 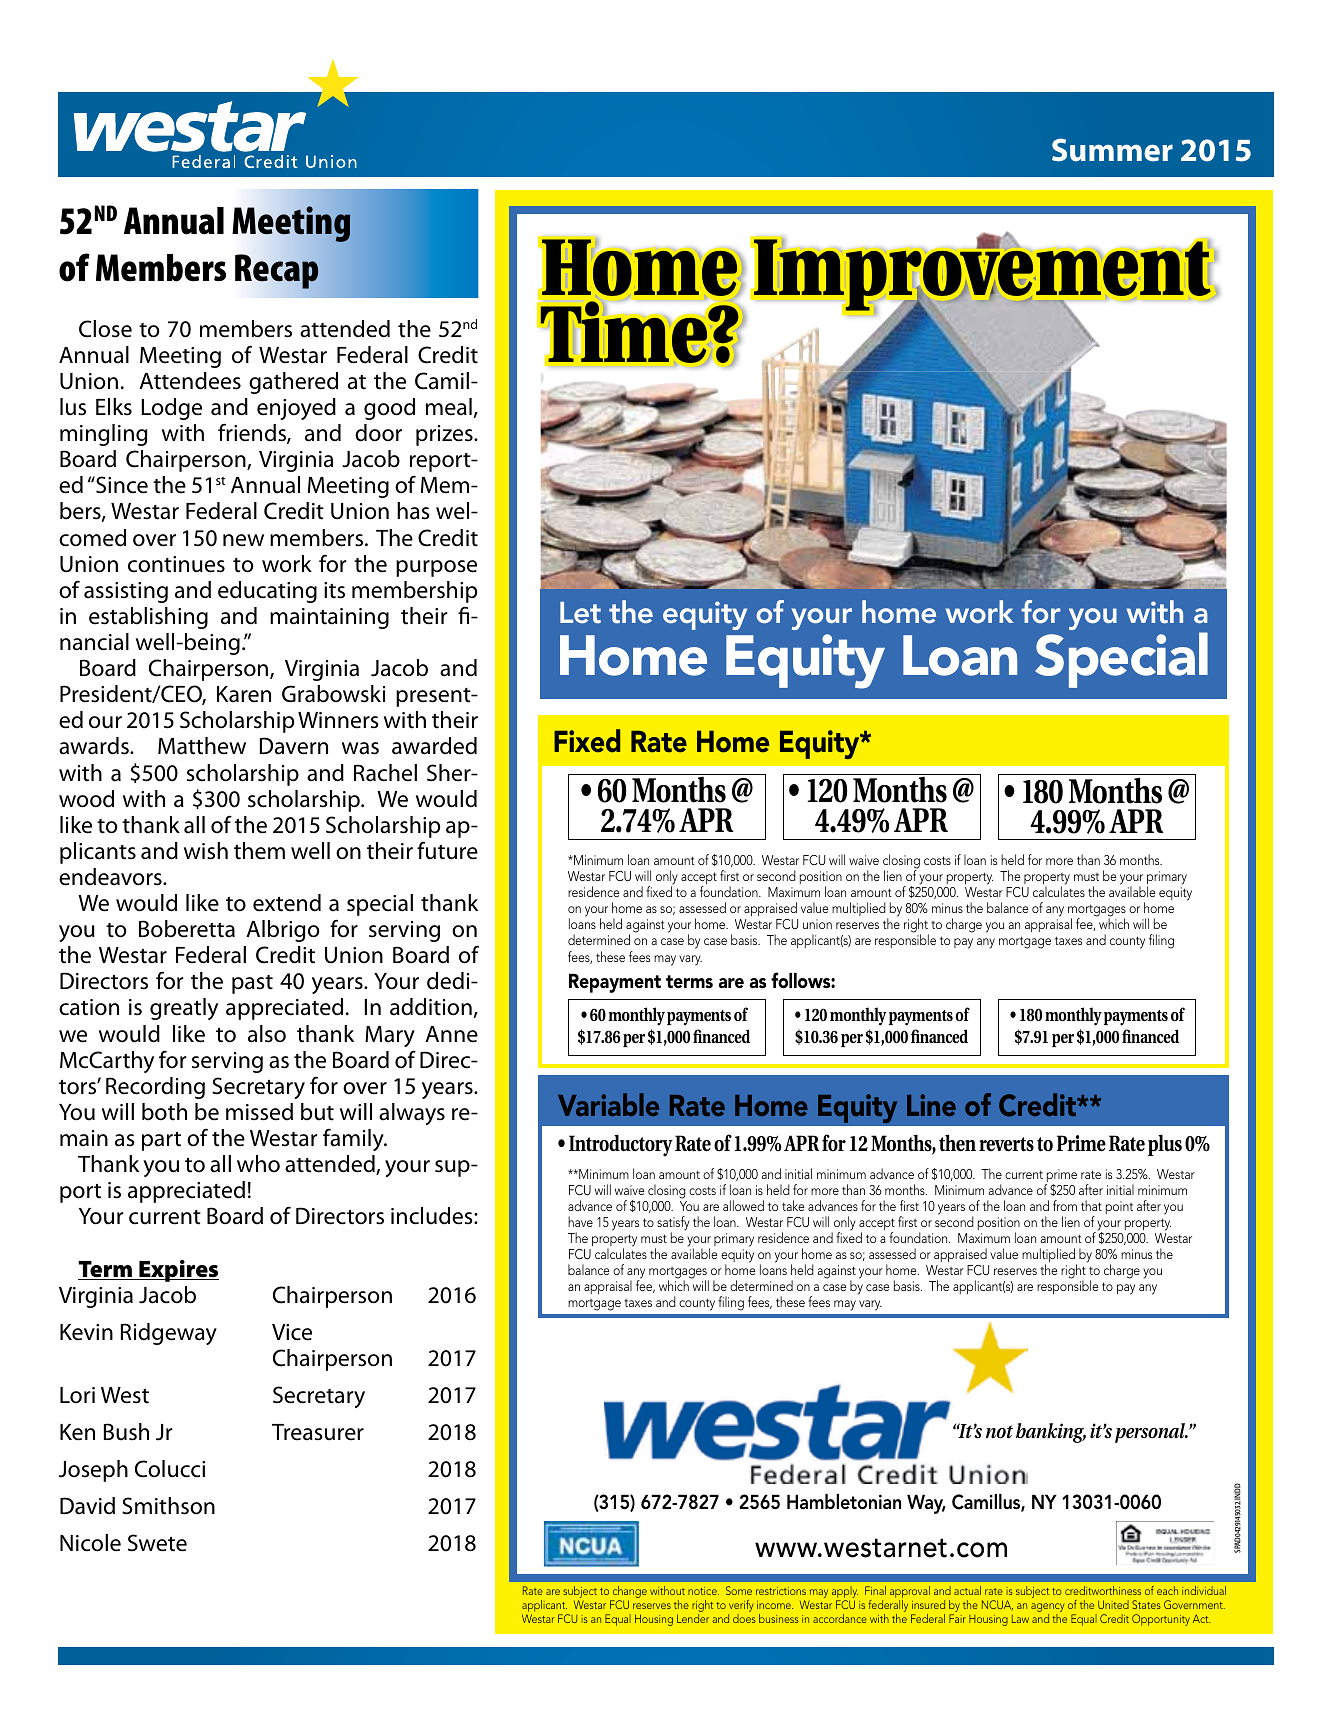 What do you see at coordinates (1112, 150) in the image?
I see `Summer` at bounding box center [1112, 150].
